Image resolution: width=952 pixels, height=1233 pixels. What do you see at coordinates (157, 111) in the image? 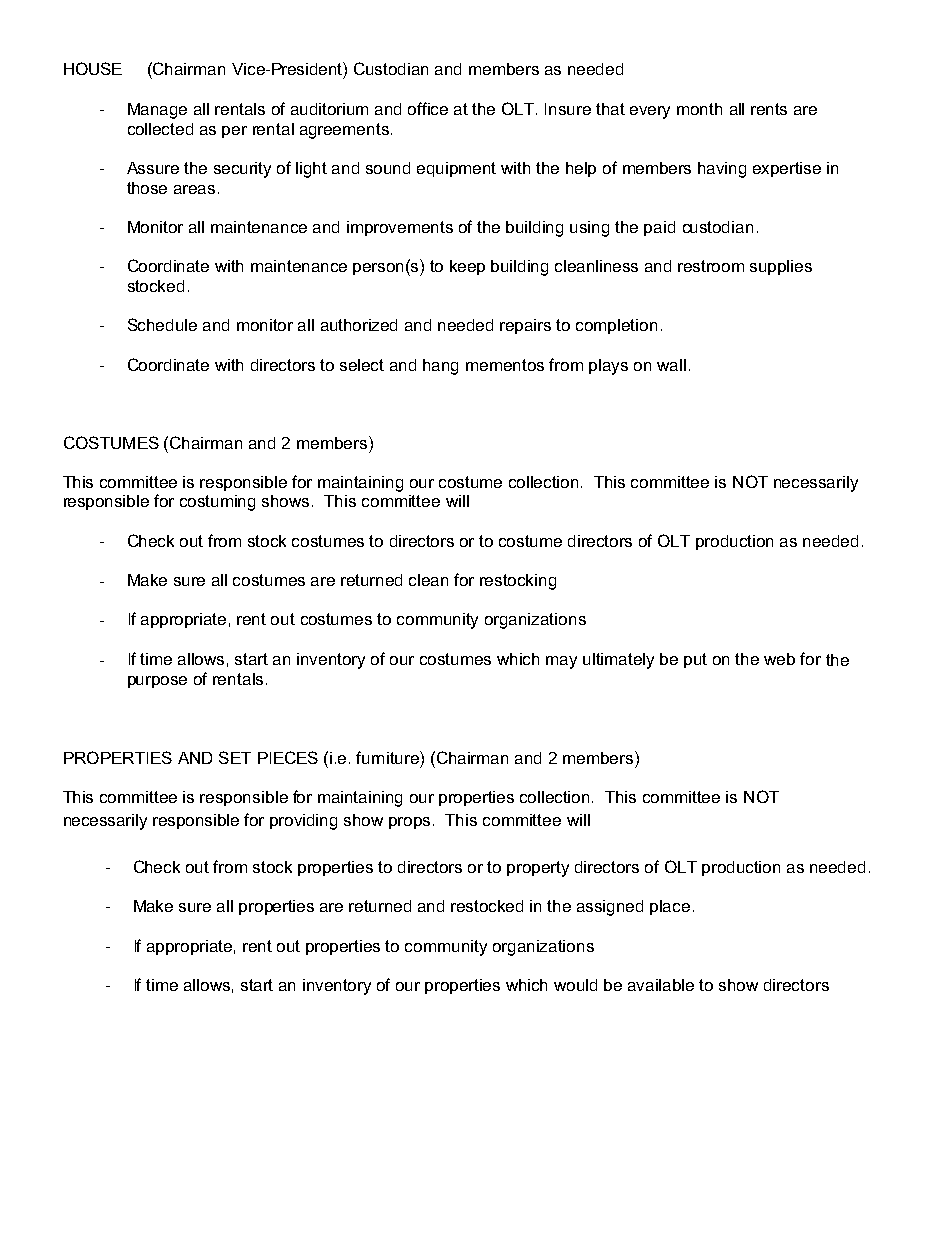
I see `Manage` at bounding box center [157, 111].
